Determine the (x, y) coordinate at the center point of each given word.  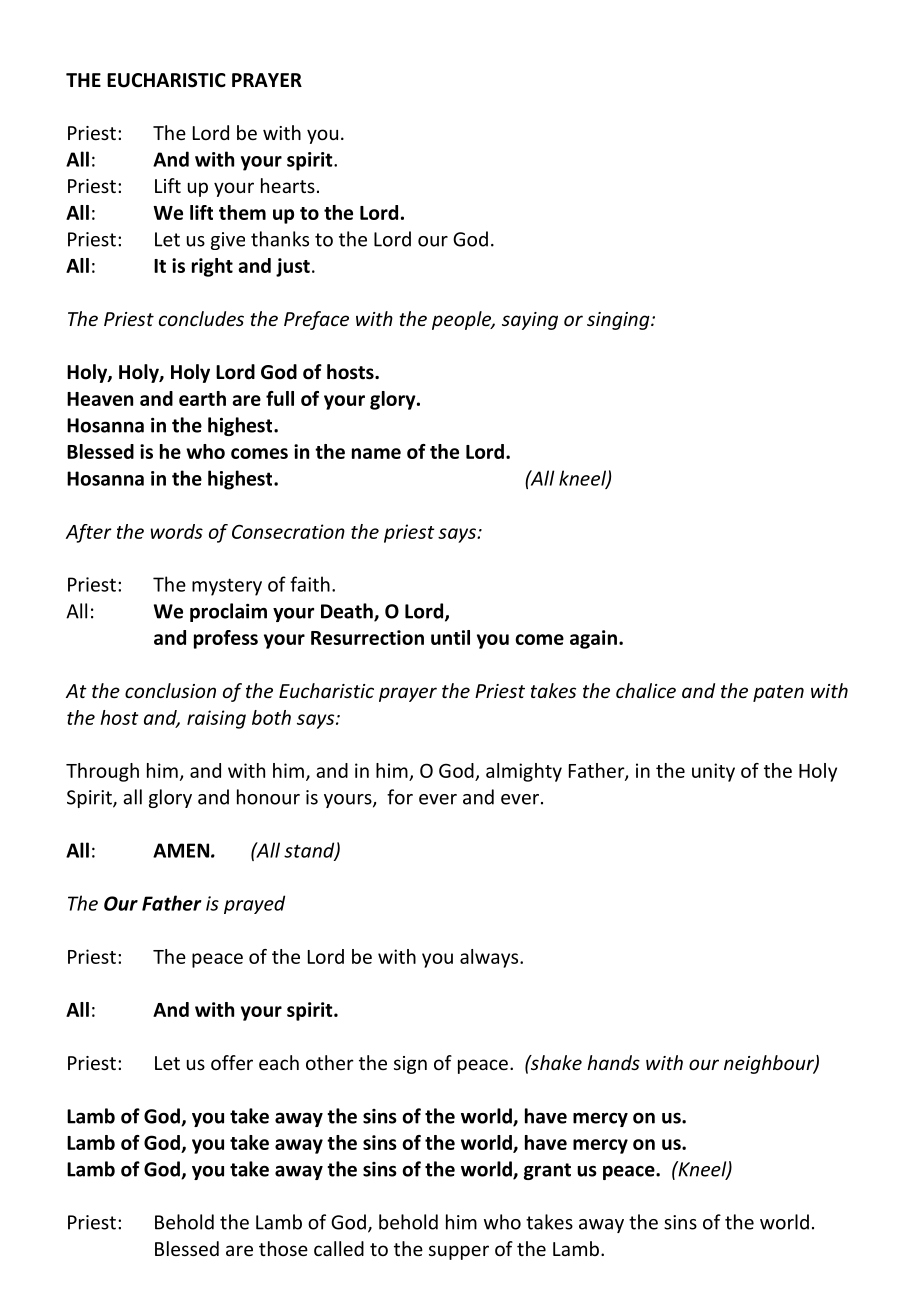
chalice (646, 690)
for (400, 797)
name (376, 453)
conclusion (170, 690)
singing (619, 321)
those (283, 1248)
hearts (288, 185)
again (593, 639)
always (490, 958)
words (177, 531)
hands (613, 1062)
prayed (254, 904)
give (228, 241)
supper (459, 1252)
